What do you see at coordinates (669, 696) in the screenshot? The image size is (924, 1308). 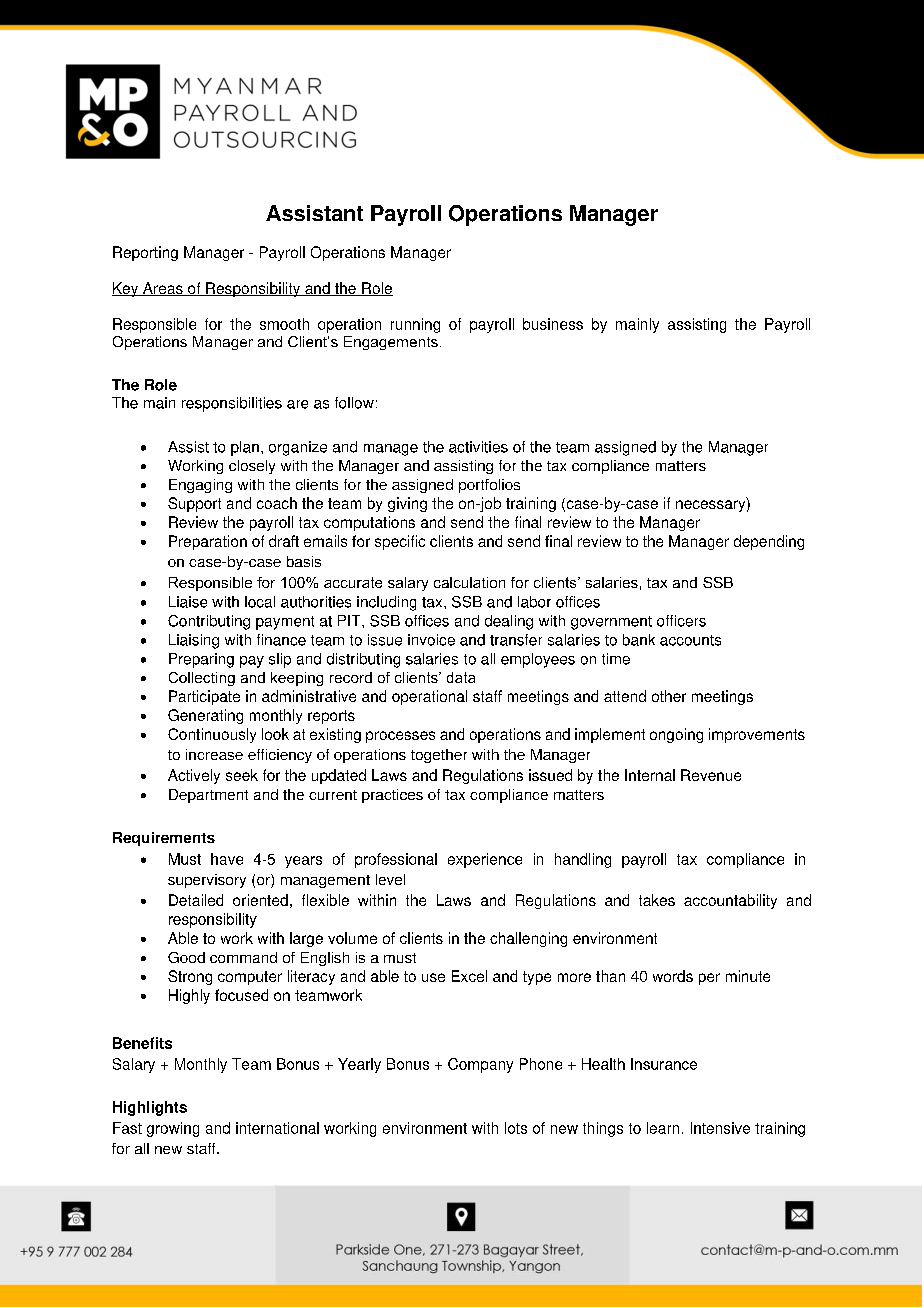 I see `other` at bounding box center [669, 696].
